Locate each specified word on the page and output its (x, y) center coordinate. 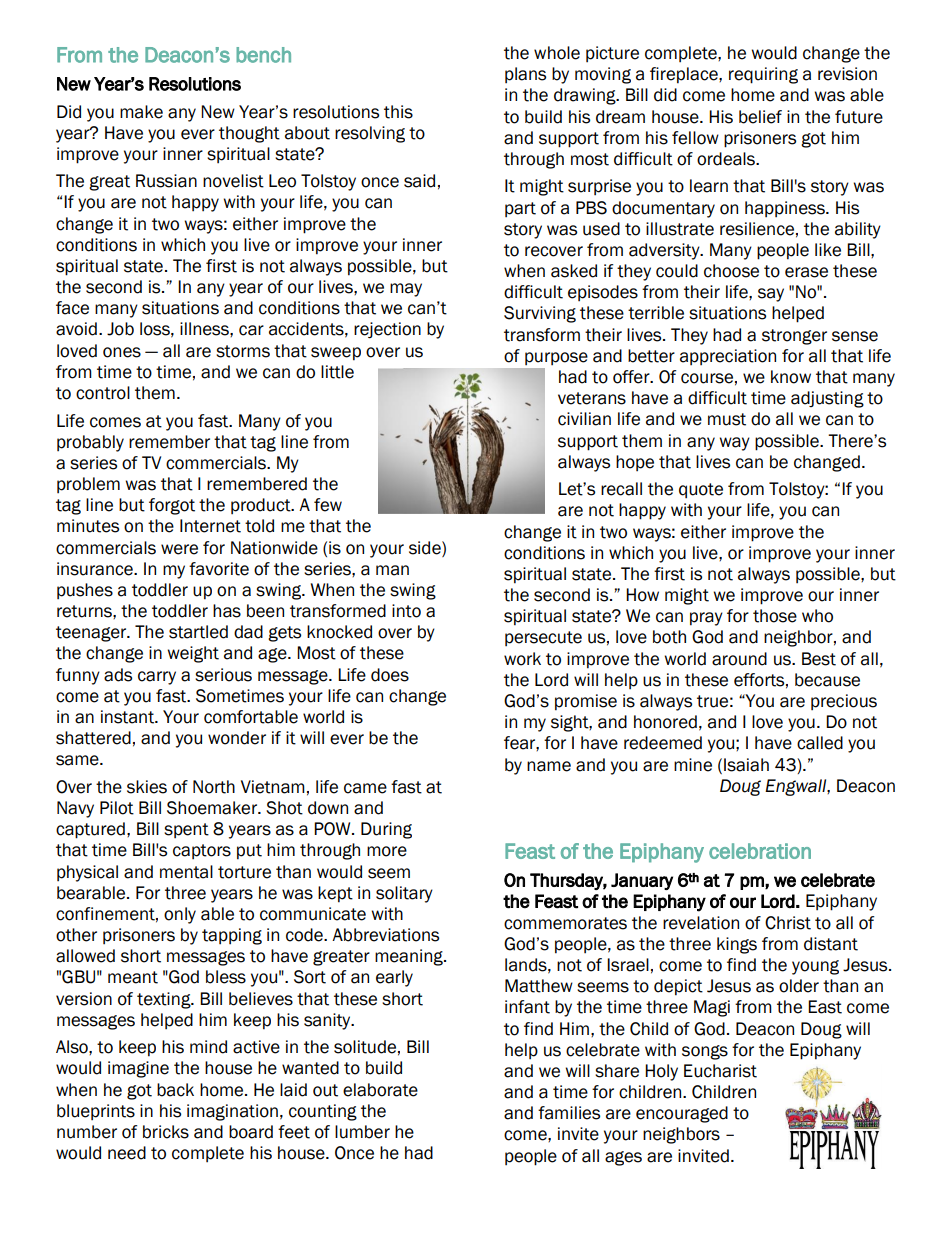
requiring (763, 75)
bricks (166, 1132)
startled (198, 632)
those (775, 616)
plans (525, 75)
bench (263, 55)
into (406, 611)
